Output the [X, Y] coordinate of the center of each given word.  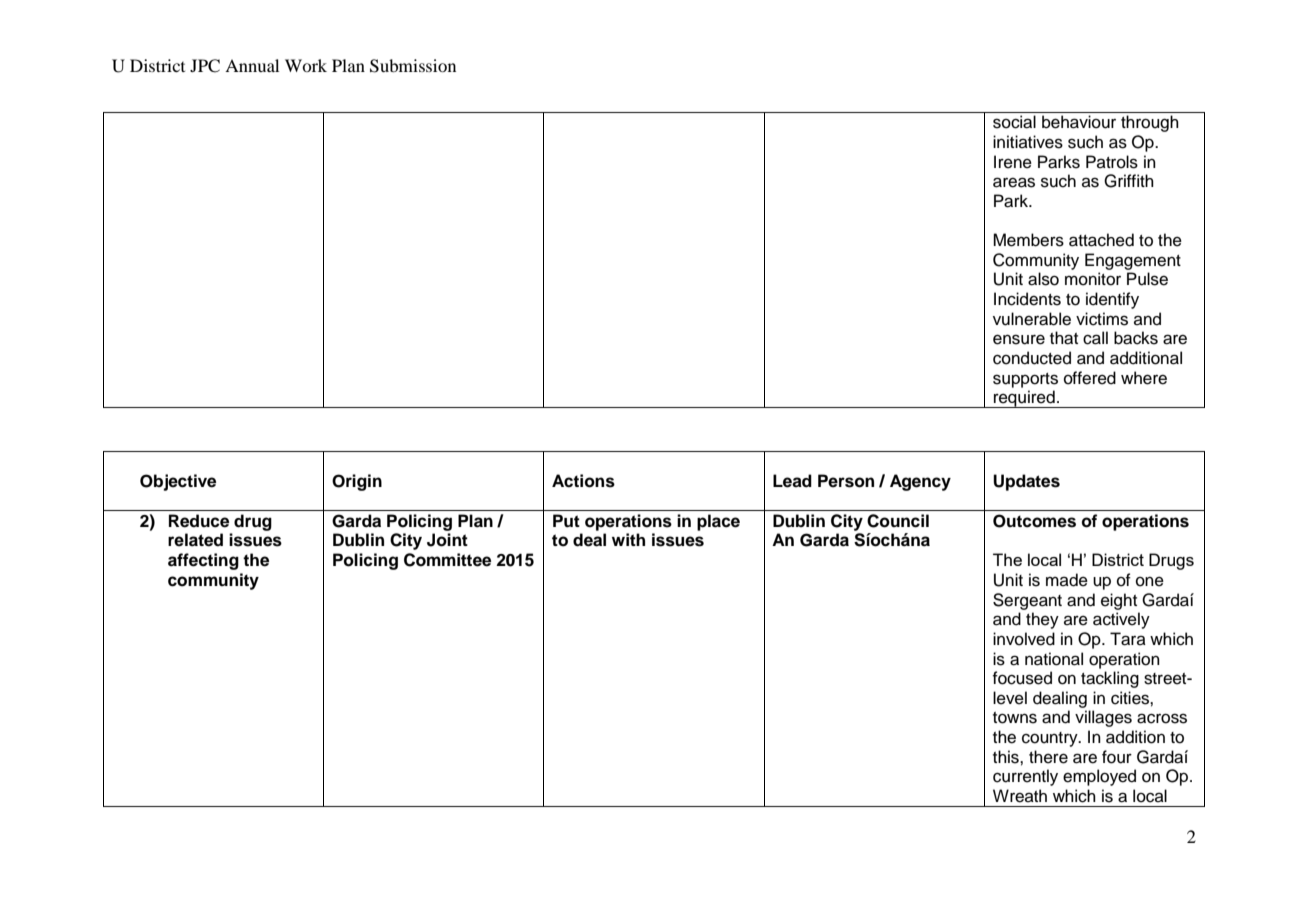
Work [306, 65]
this [1007, 757]
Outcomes [1034, 521]
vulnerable [1032, 319]
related [195, 540]
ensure [1019, 339]
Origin [357, 482]
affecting [203, 561]
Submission [413, 66]
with [628, 539]
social [1014, 122]
